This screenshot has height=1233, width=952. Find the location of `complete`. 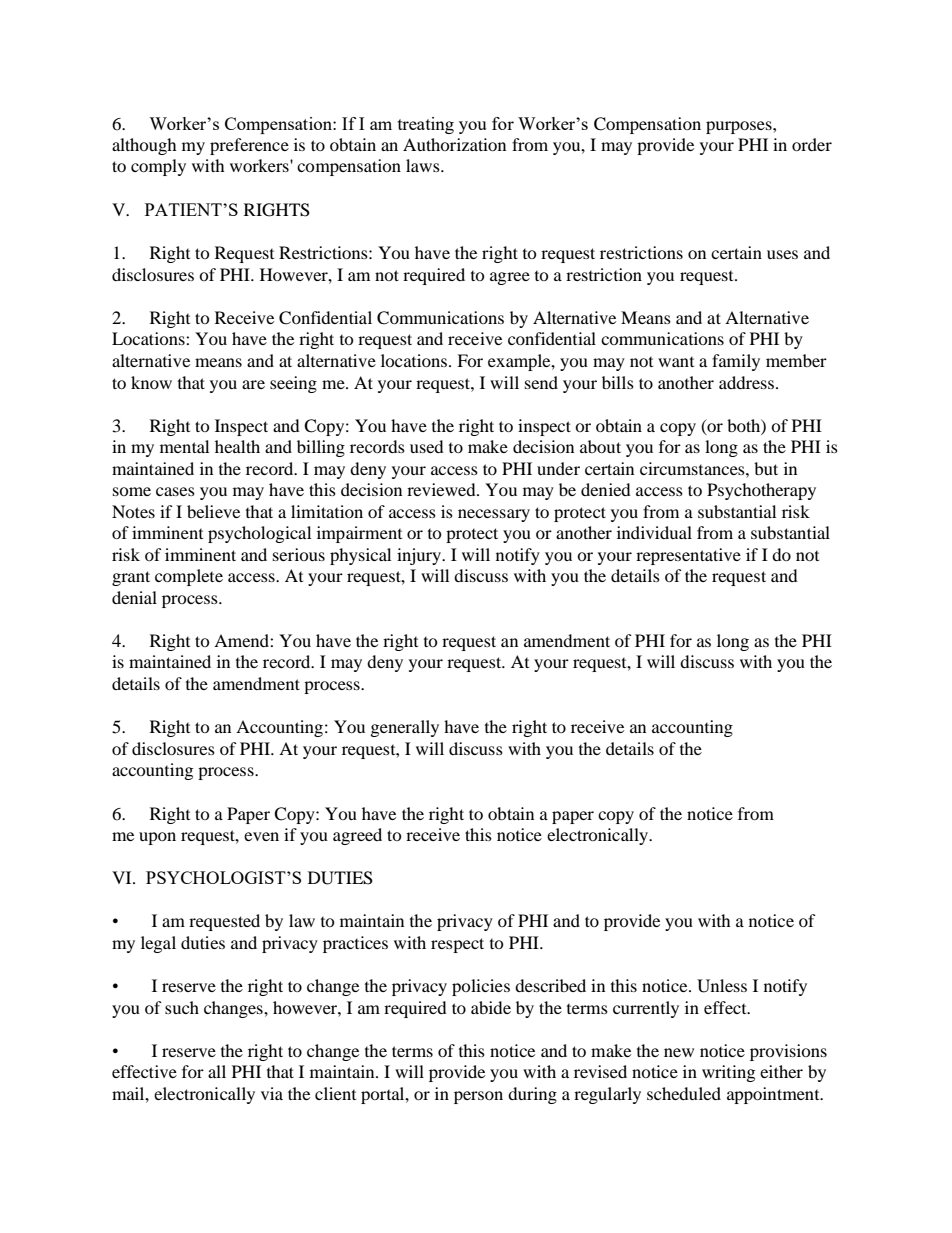

complete is located at coordinates (189, 577).
